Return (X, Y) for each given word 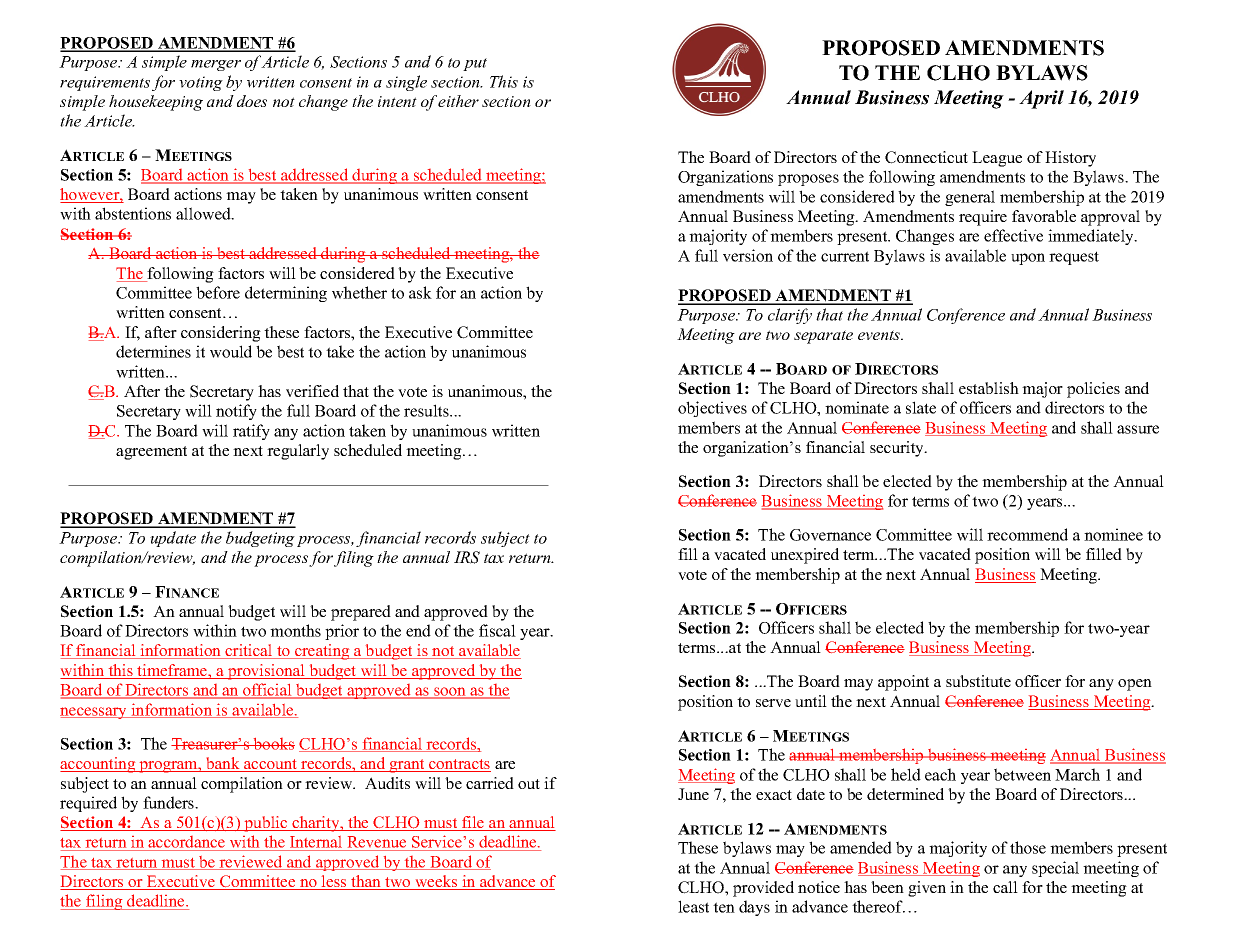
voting (201, 83)
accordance (187, 843)
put (475, 64)
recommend (1027, 534)
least (693, 906)
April (1041, 99)
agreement (151, 453)
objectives (712, 409)
